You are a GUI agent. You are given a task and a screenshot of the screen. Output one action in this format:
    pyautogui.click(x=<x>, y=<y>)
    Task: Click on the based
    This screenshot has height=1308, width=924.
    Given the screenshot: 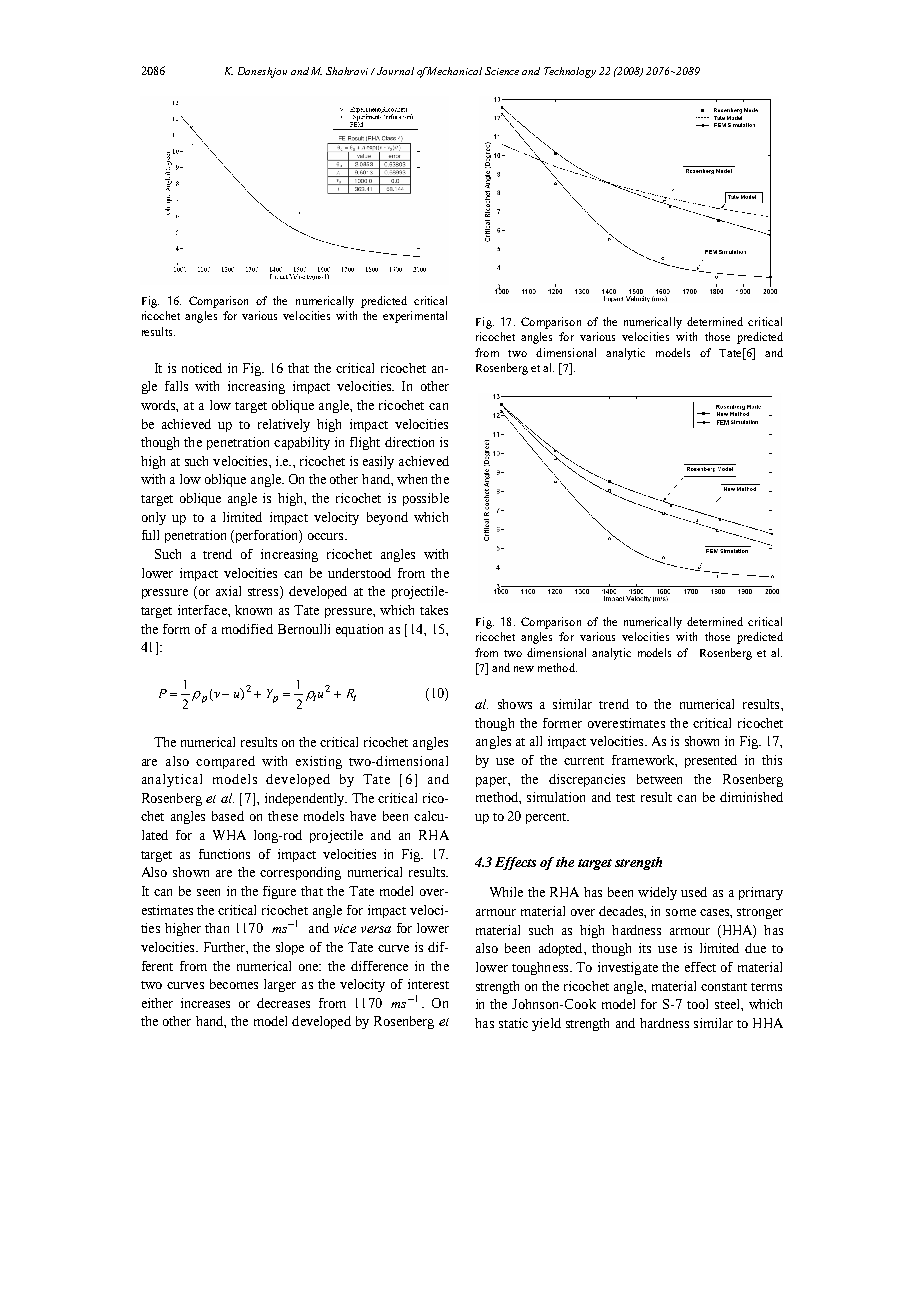 What is the action you would take?
    pyautogui.click(x=228, y=816)
